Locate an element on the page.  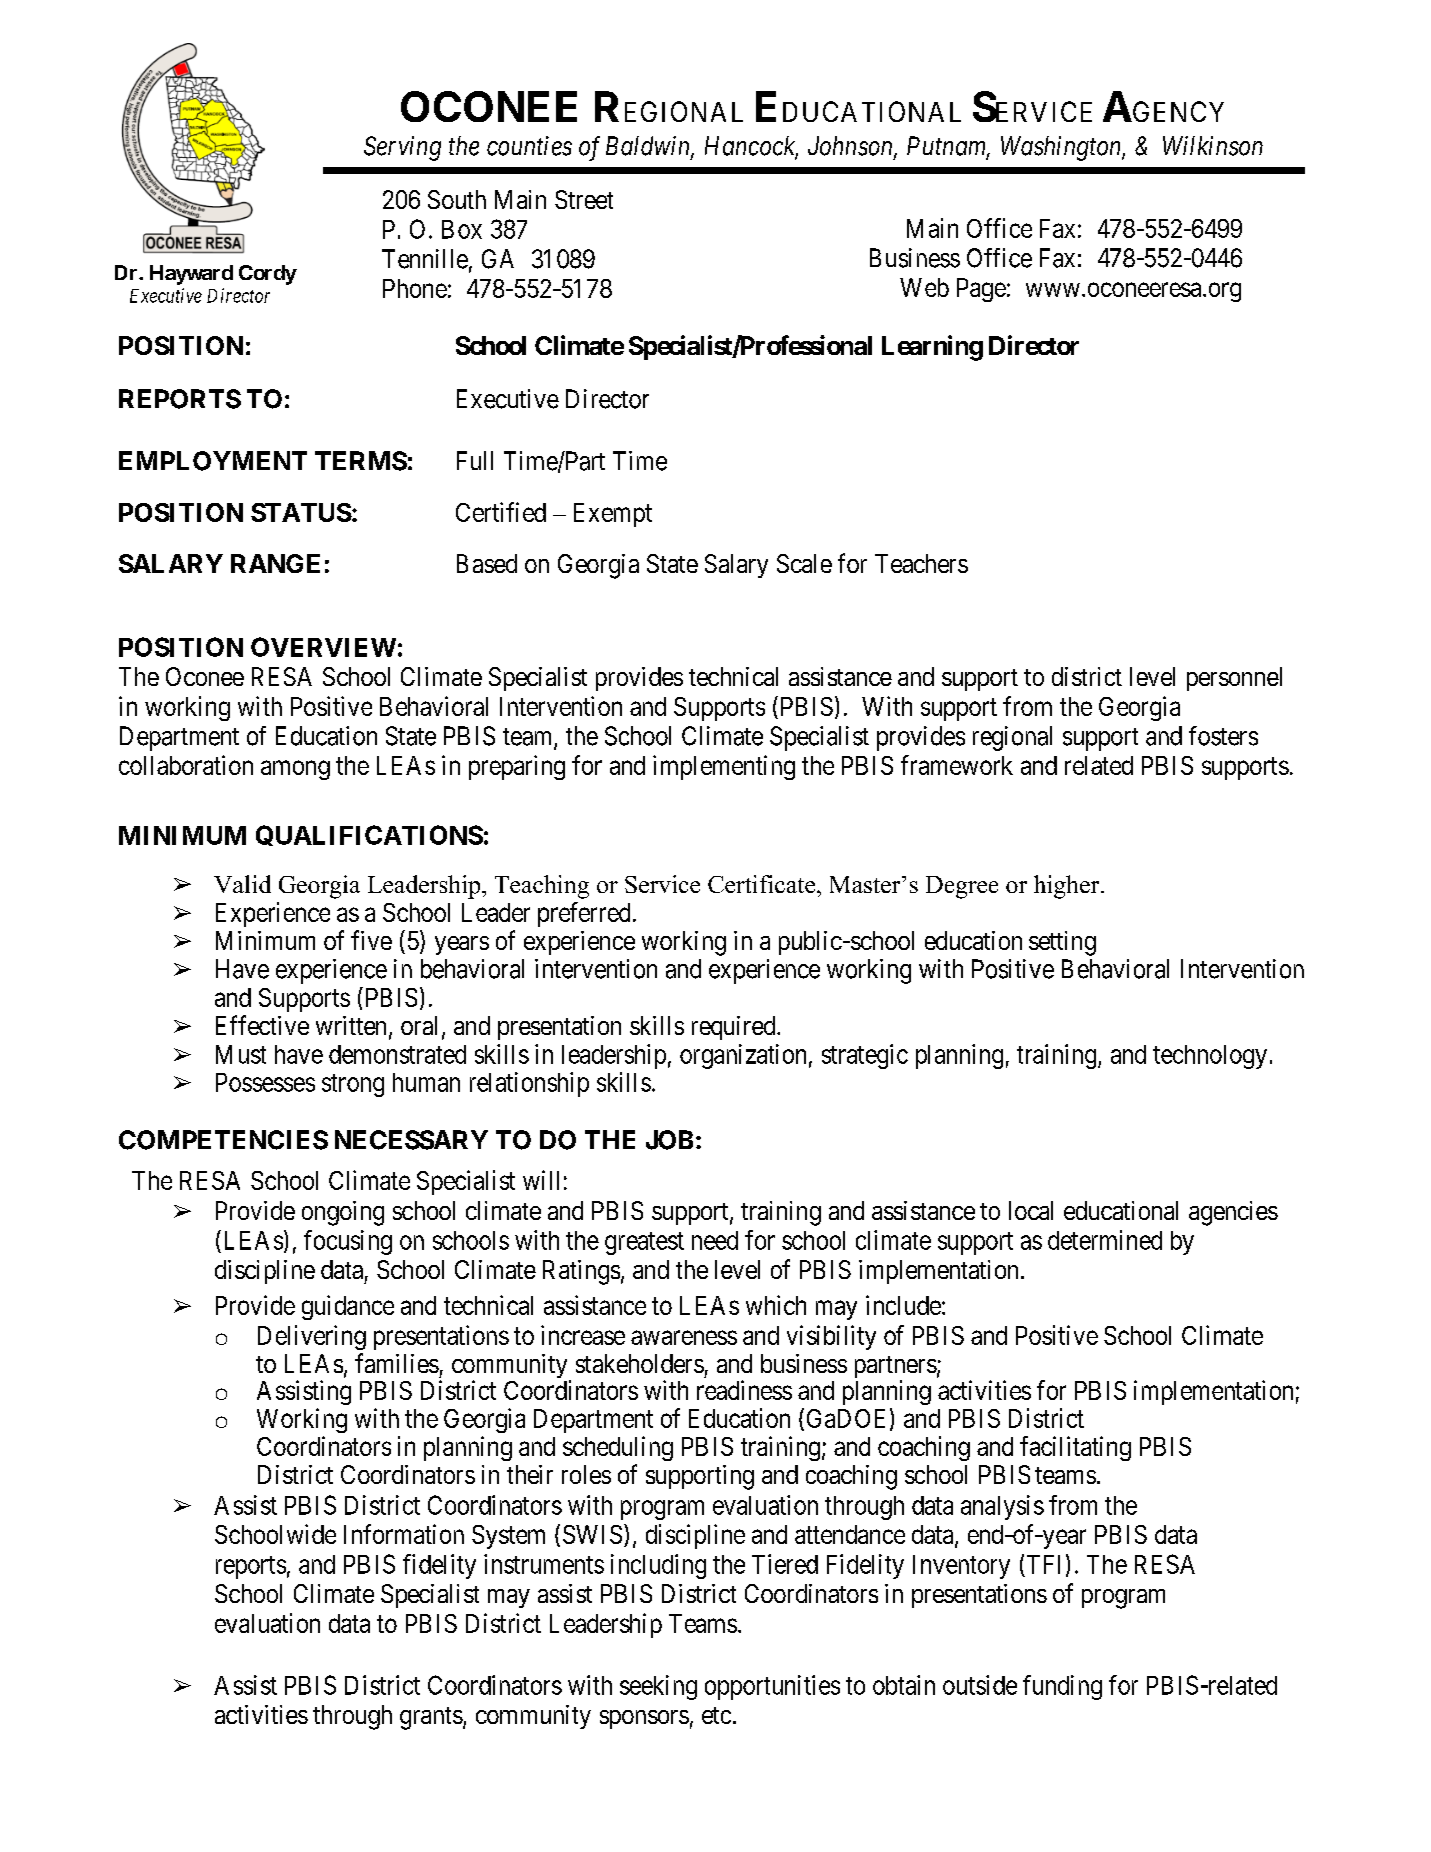
seeking is located at coordinates (658, 1687).
